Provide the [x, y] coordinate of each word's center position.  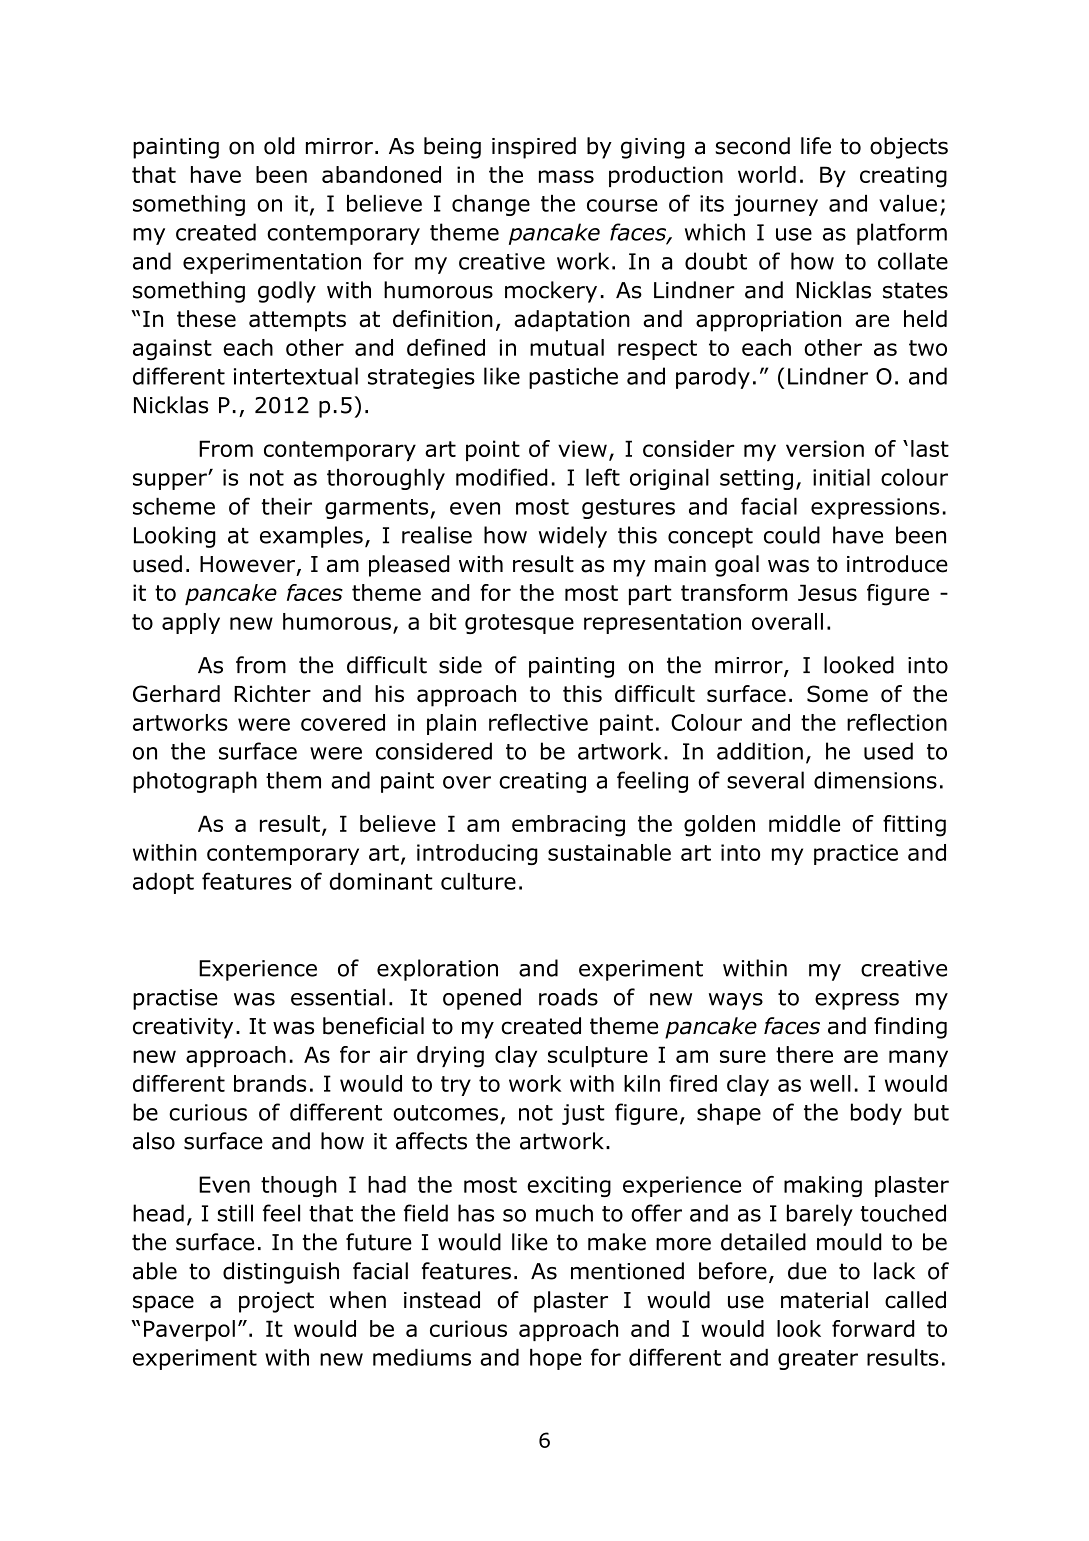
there [804, 1054]
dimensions [875, 780]
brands [270, 1083]
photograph [195, 782]
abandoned [381, 174]
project [276, 1302]
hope [556, 1359]
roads [568, 997]
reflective [538, 722]
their [286, 506]
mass [566, 176]
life [816, 146]
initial [841, 477]
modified [502, 477]
